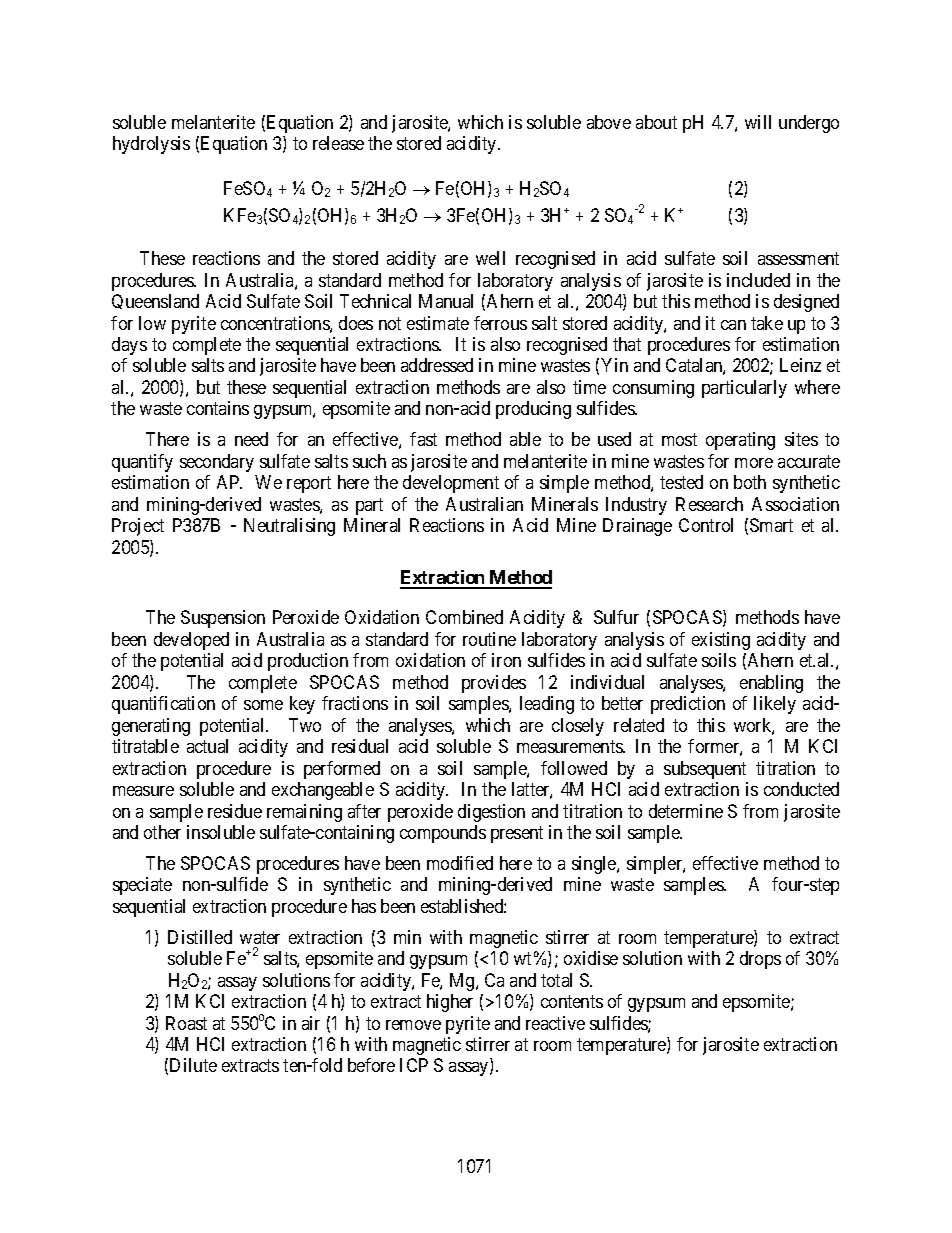 The image size is (952, 1233). Describe the element at coordinates (235, 811) in the page. I see `residue` at that location.
